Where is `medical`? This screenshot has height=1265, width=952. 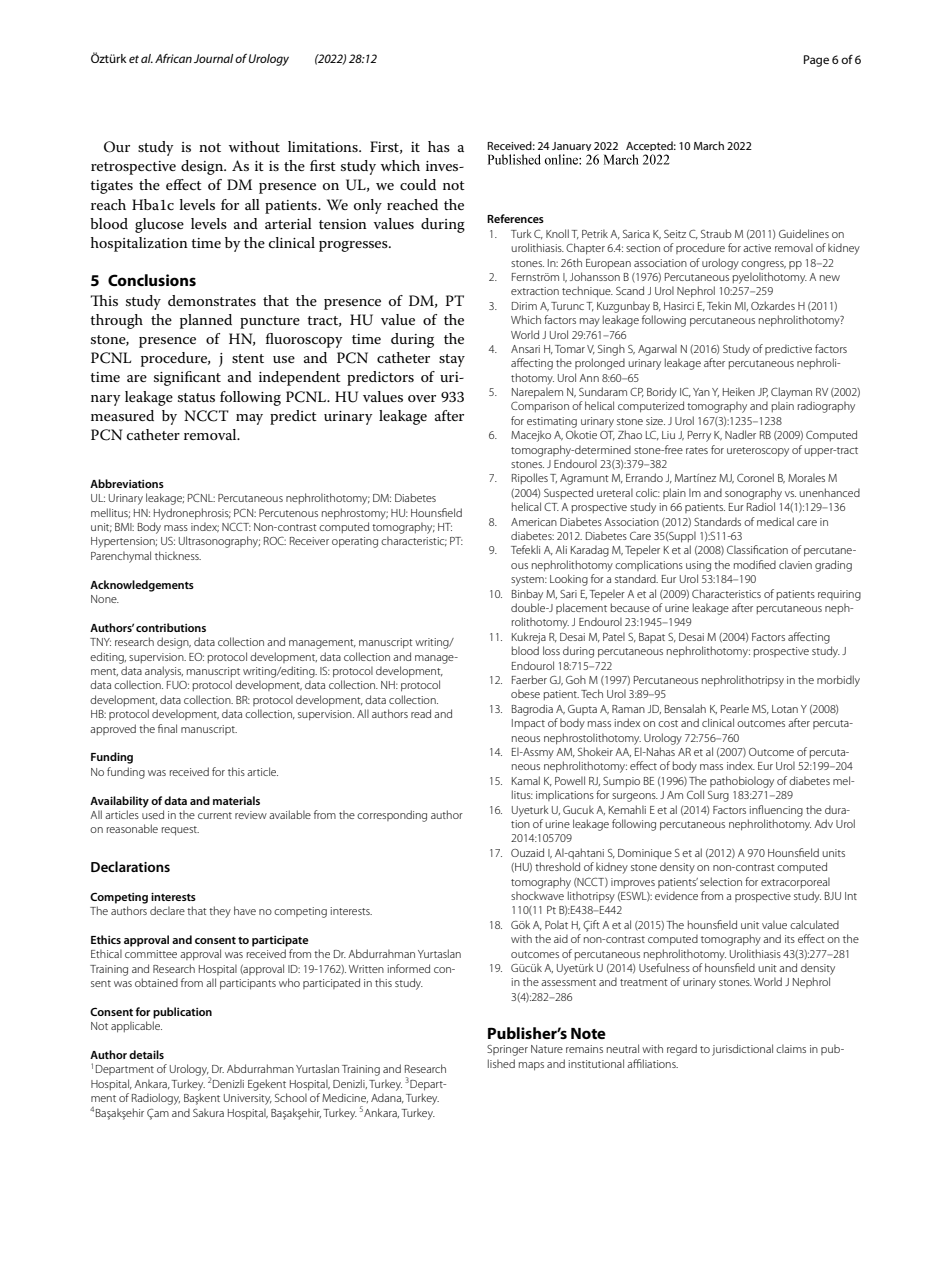 medical is located at coordinates (775, 521).
